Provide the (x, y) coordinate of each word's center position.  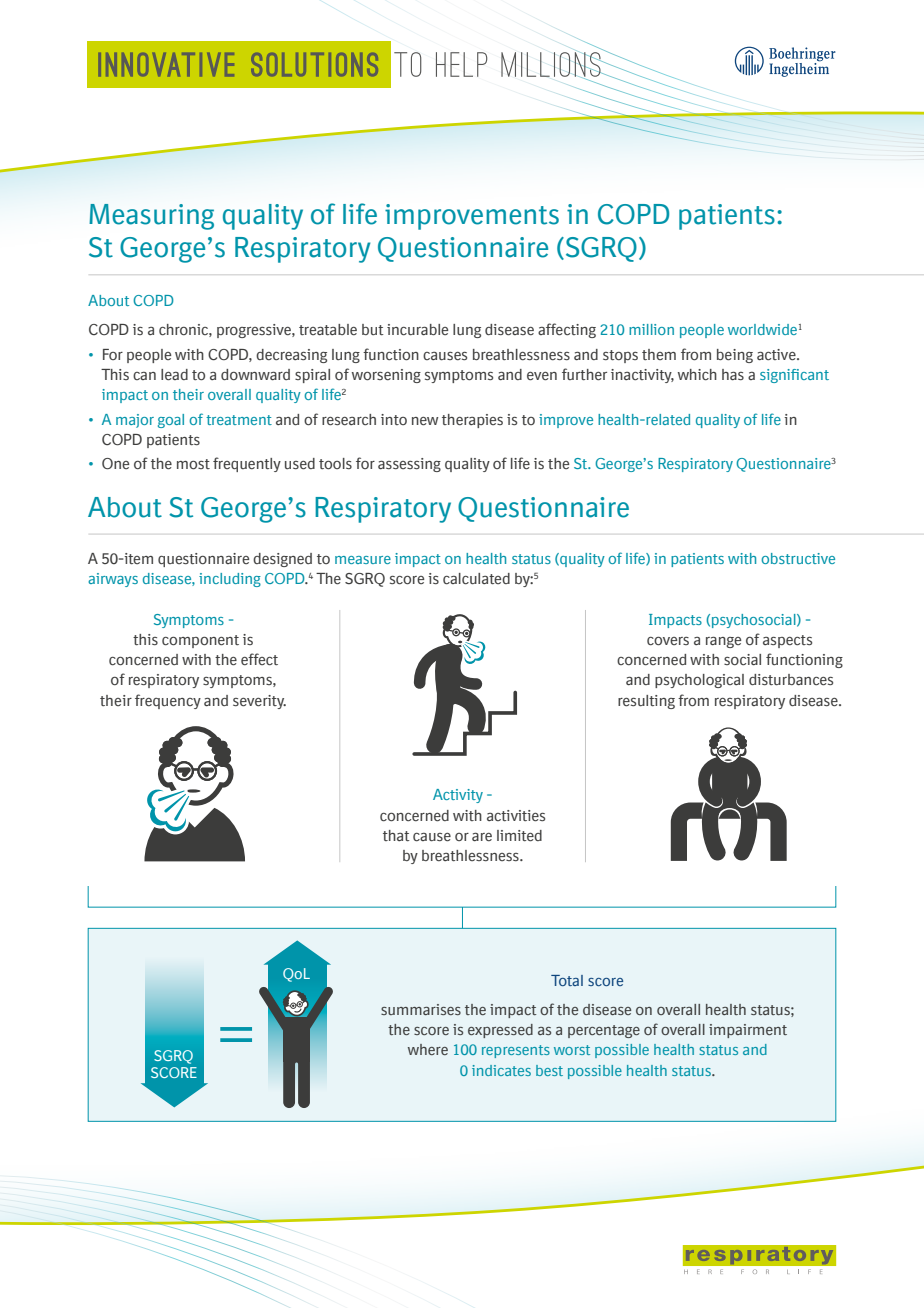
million (651, 329)
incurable (417, 330)
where (428, 1049)
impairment (748, 1031)
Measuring (151, 217)
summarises (421, 1009)
